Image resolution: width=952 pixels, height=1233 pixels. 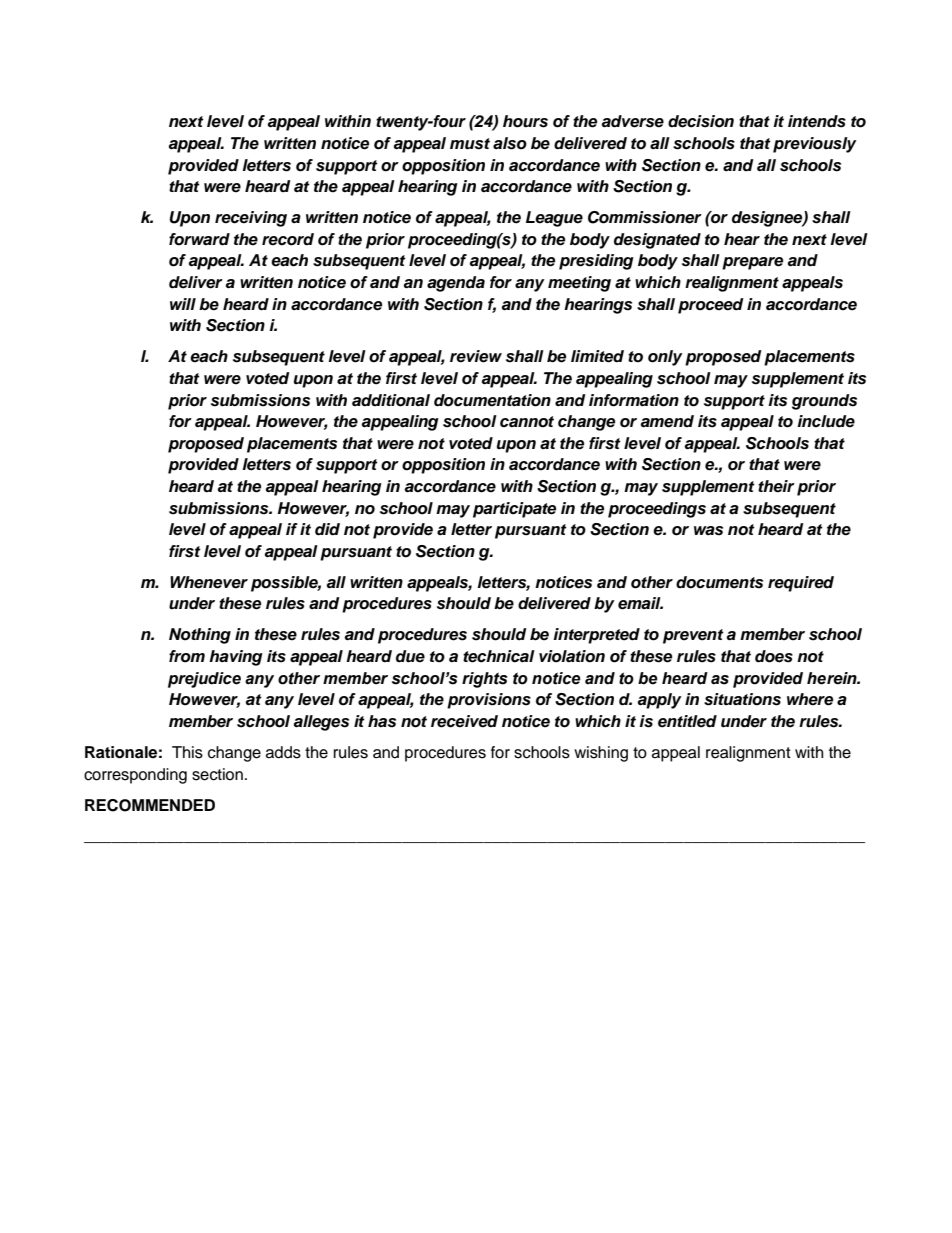 I want to click on entitled, so click(x=687, y=721).
